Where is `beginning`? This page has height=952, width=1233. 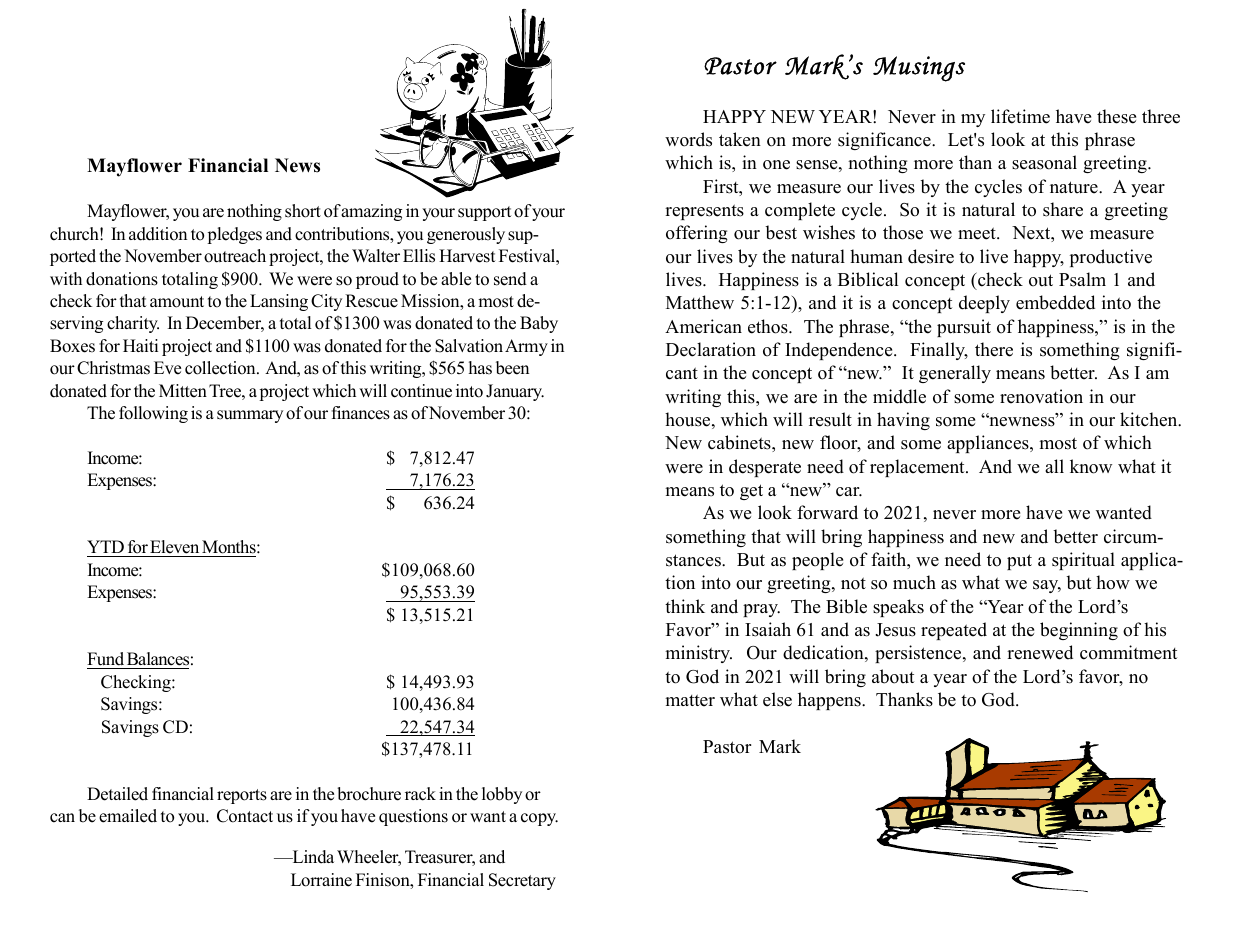
beginning is located at coordinates (1079, 631).
